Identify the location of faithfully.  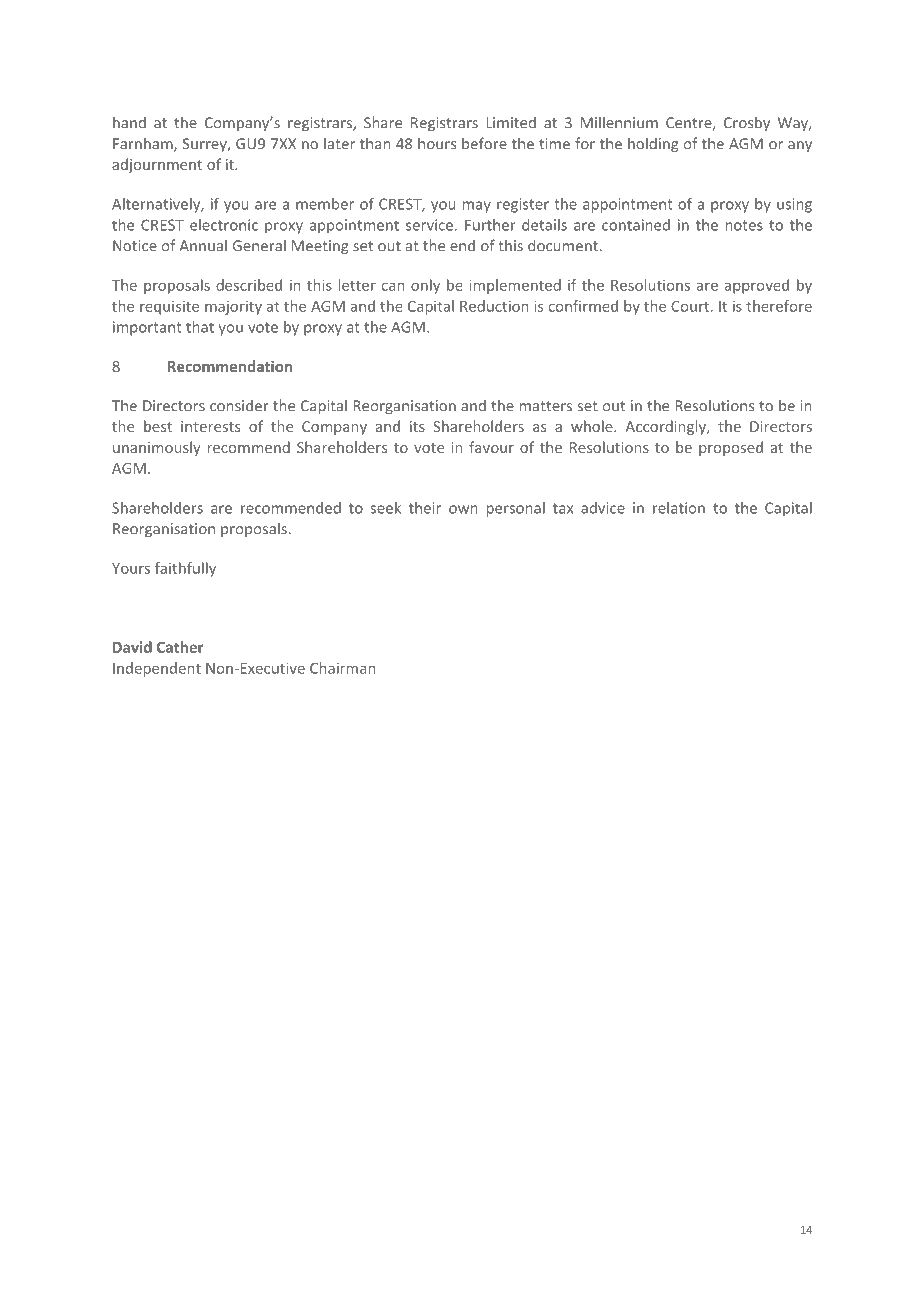
(185, 569).
